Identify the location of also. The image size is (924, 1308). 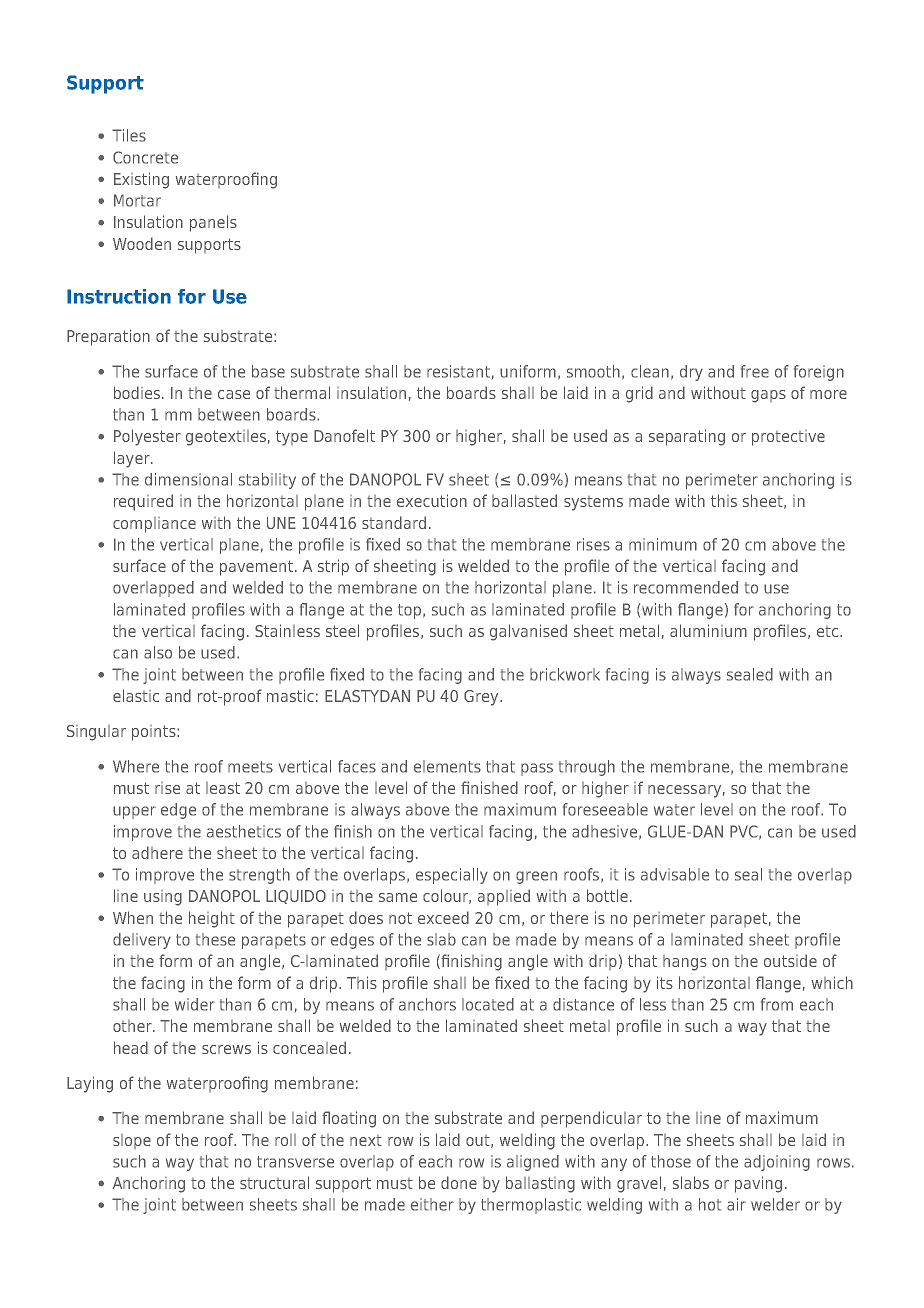
(158, 652).
